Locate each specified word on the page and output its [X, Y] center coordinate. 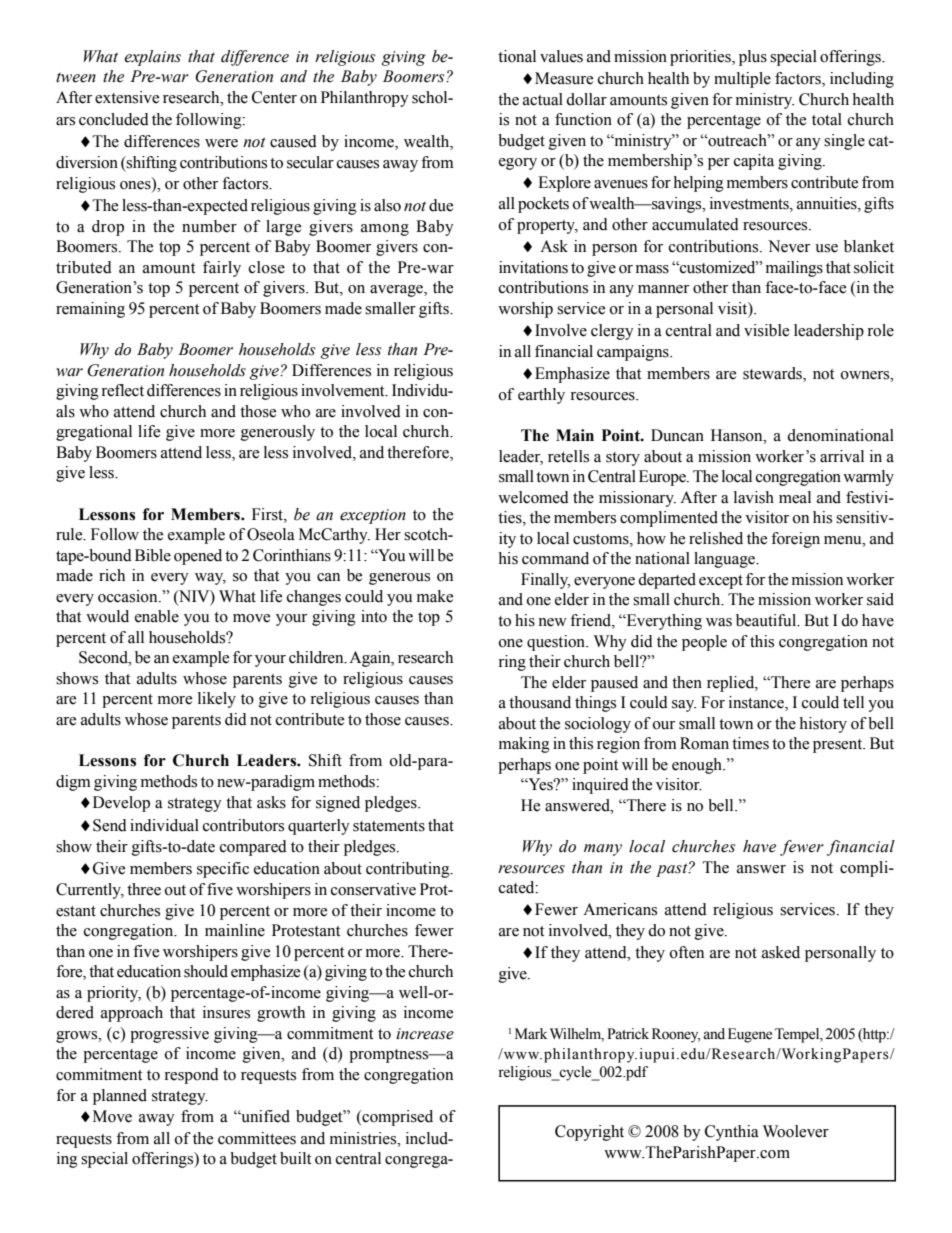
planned [120, 1097]
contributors [243, 825]
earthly [541, 396]
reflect [122, 390]
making [524, 745]
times [750, 743]
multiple [742, 80]
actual [543, 99]
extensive [127, 97]
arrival [842, 456]
